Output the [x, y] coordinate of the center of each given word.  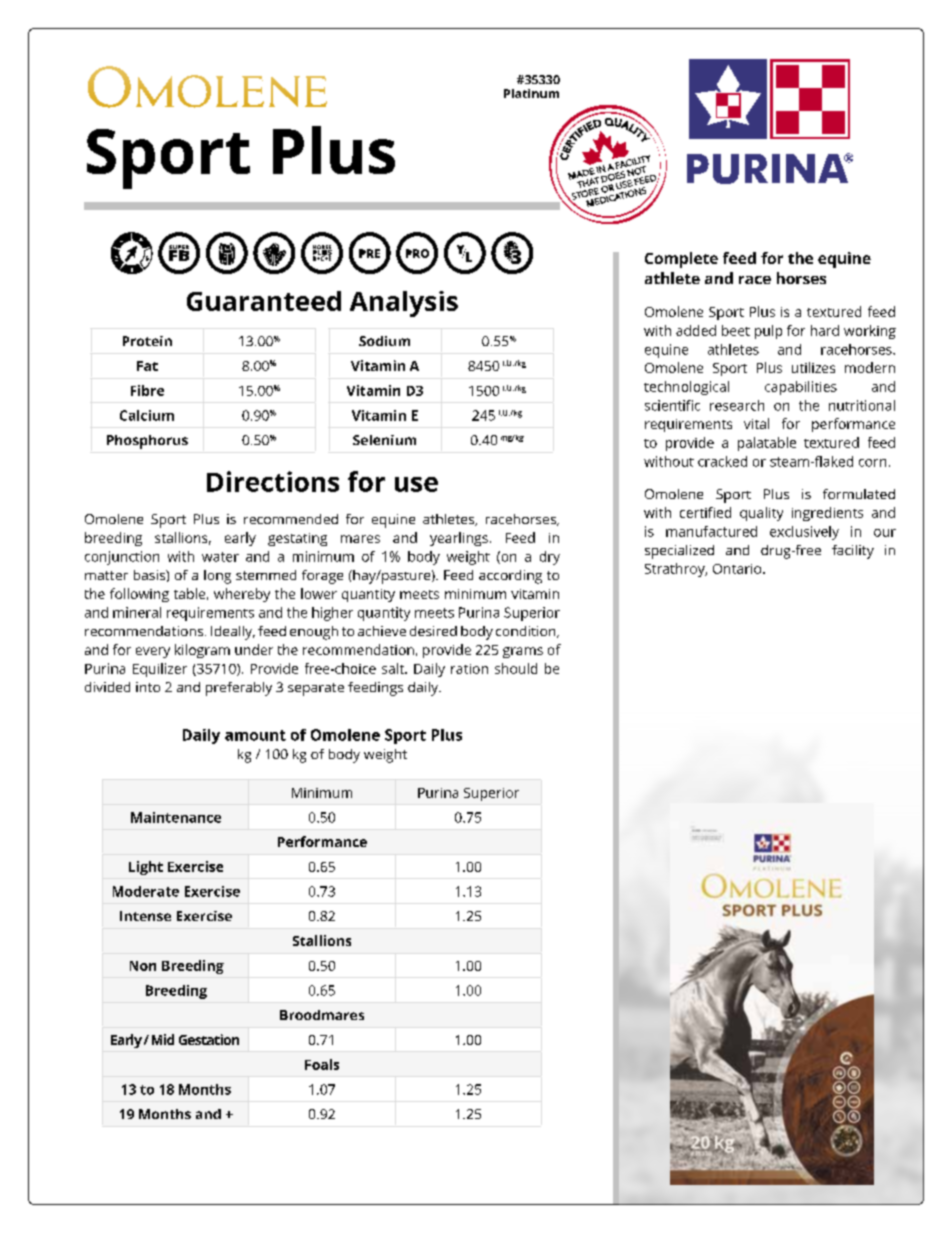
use [416, 484]
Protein [147, 341]
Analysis [404, 304]
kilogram [202, 651]
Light [146, 868]
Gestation [209, 1039]
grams [523, 652]
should [516, 668]
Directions [273, 481]
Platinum [531, 93]
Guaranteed [264, 301]
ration [469, 669]
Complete [681, 260]
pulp [768, 332]
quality [761, 514]
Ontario [738, 569]
